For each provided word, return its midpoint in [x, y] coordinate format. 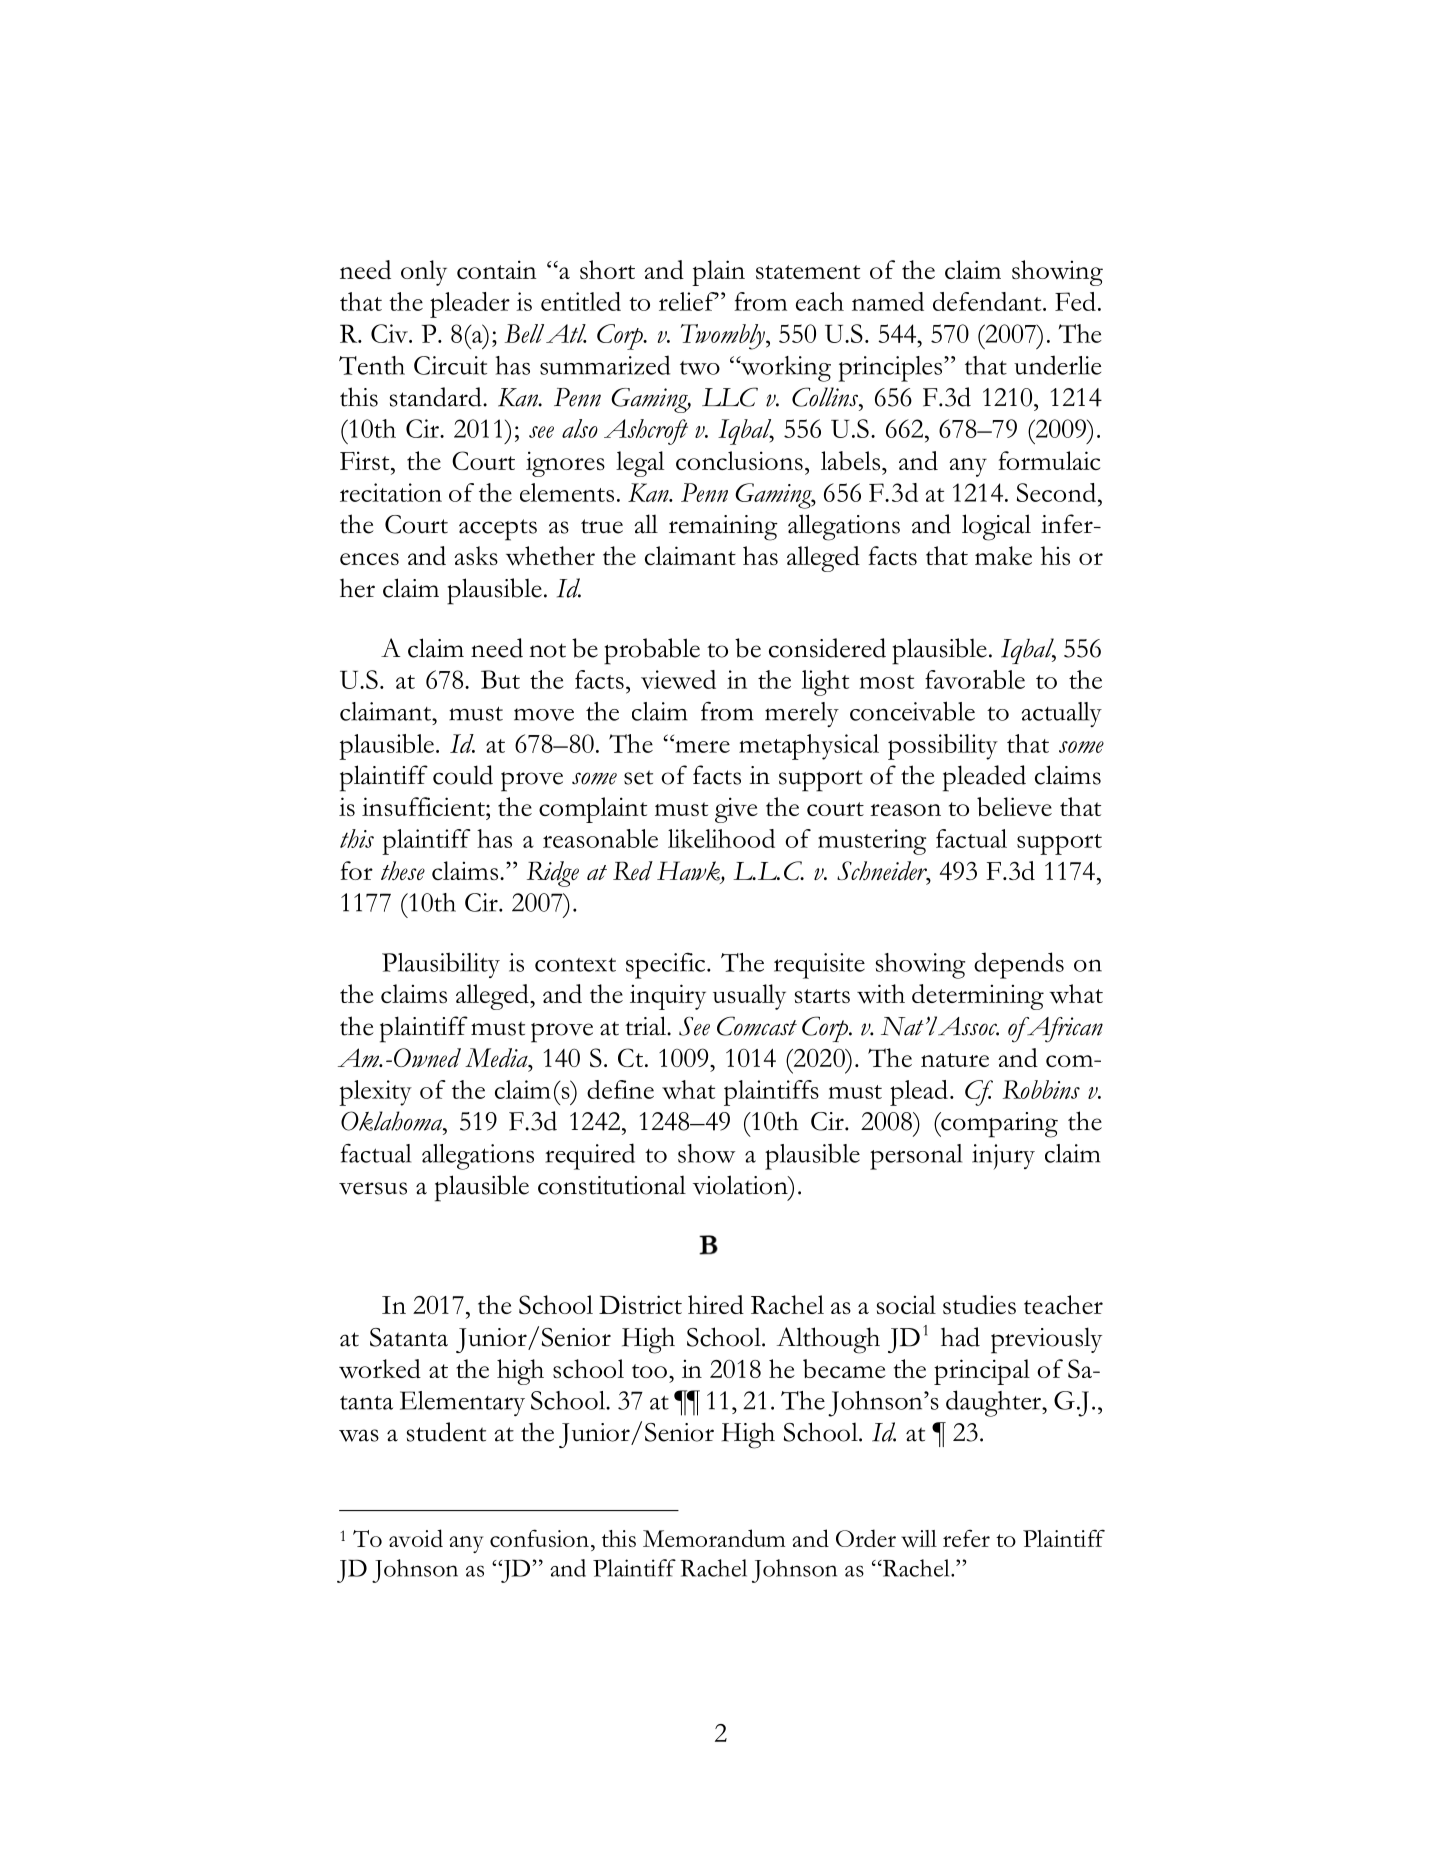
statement [808, 272]
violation [741, 1185]
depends [1019, 965]
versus [373, 1188]
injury [1003, 1156]
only [424, 273]
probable [652, 651]
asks [476, 555]
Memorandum [714, 1538]
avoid [416, 1538]
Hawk [689, 872]
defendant [988, 301]
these [403, 870]
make [1003, 555]
